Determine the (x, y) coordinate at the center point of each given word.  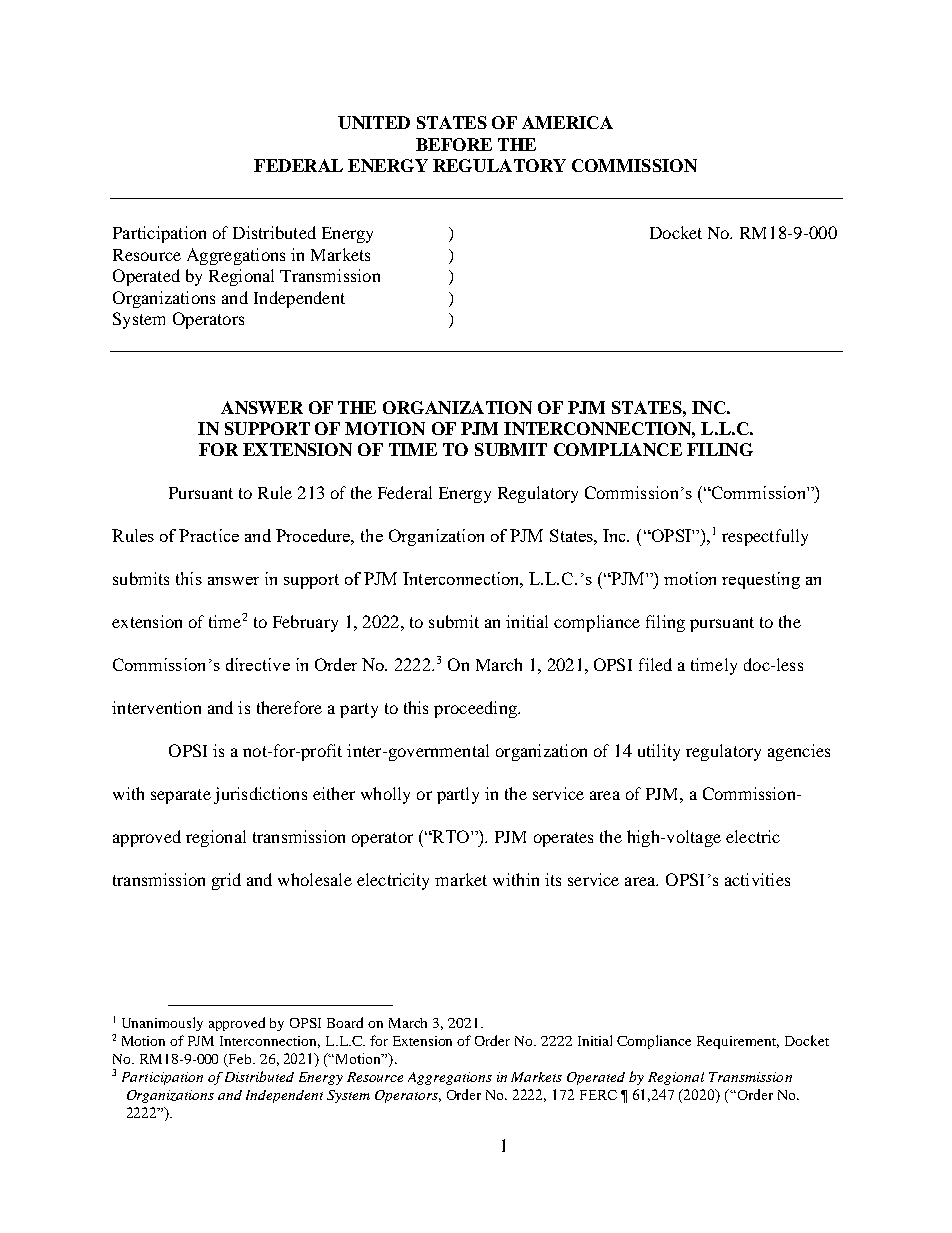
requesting (761, 580)
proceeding (476, 709)
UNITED (374, 122)
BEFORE (454, 144)
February (305, 623)
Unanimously (162, 1024)
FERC (598, 1095)
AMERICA (567, 122)
